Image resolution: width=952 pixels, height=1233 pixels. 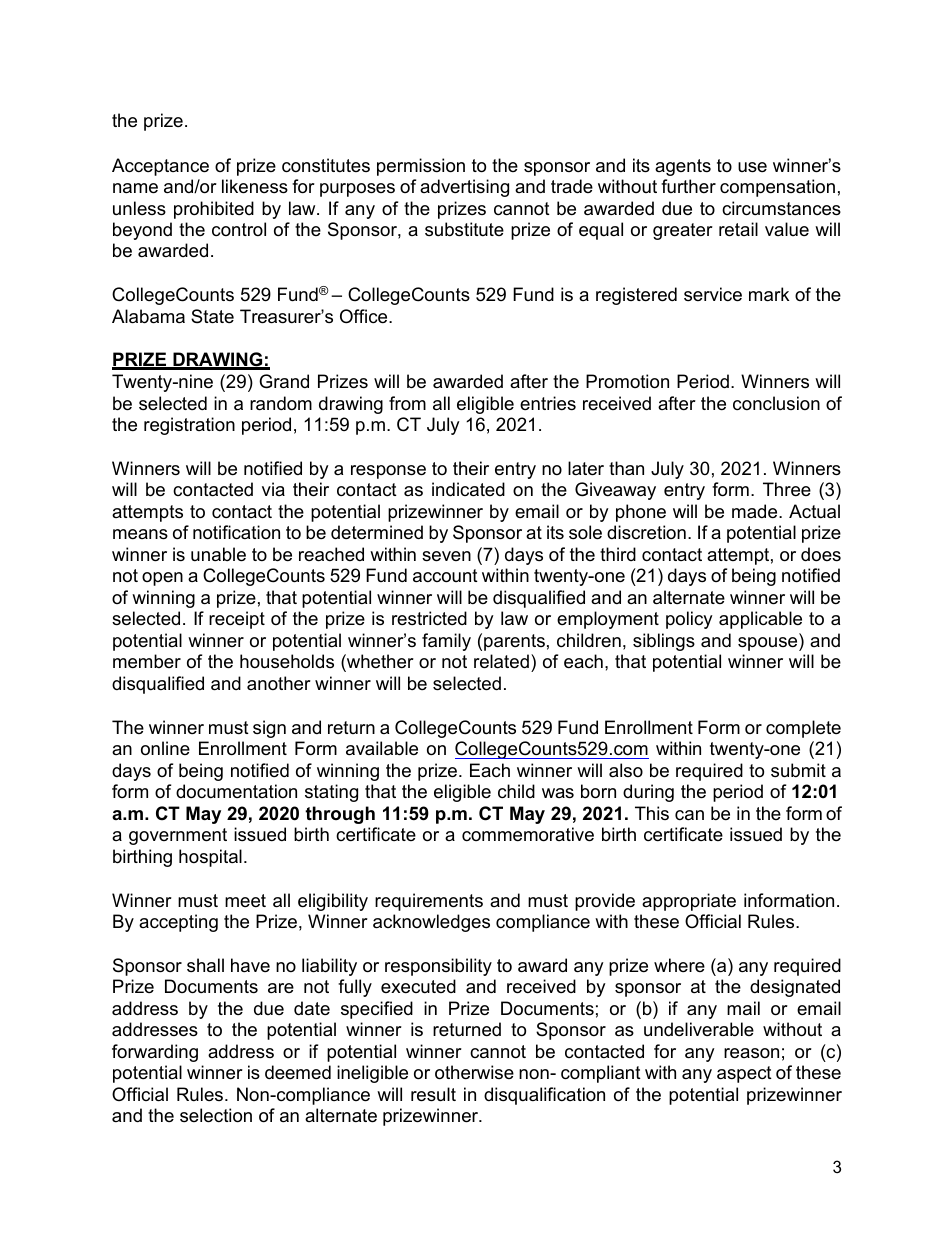 What do you see at coordinates (548, 403) in the document?
I see `entries` at bounding box center [548, 403].
